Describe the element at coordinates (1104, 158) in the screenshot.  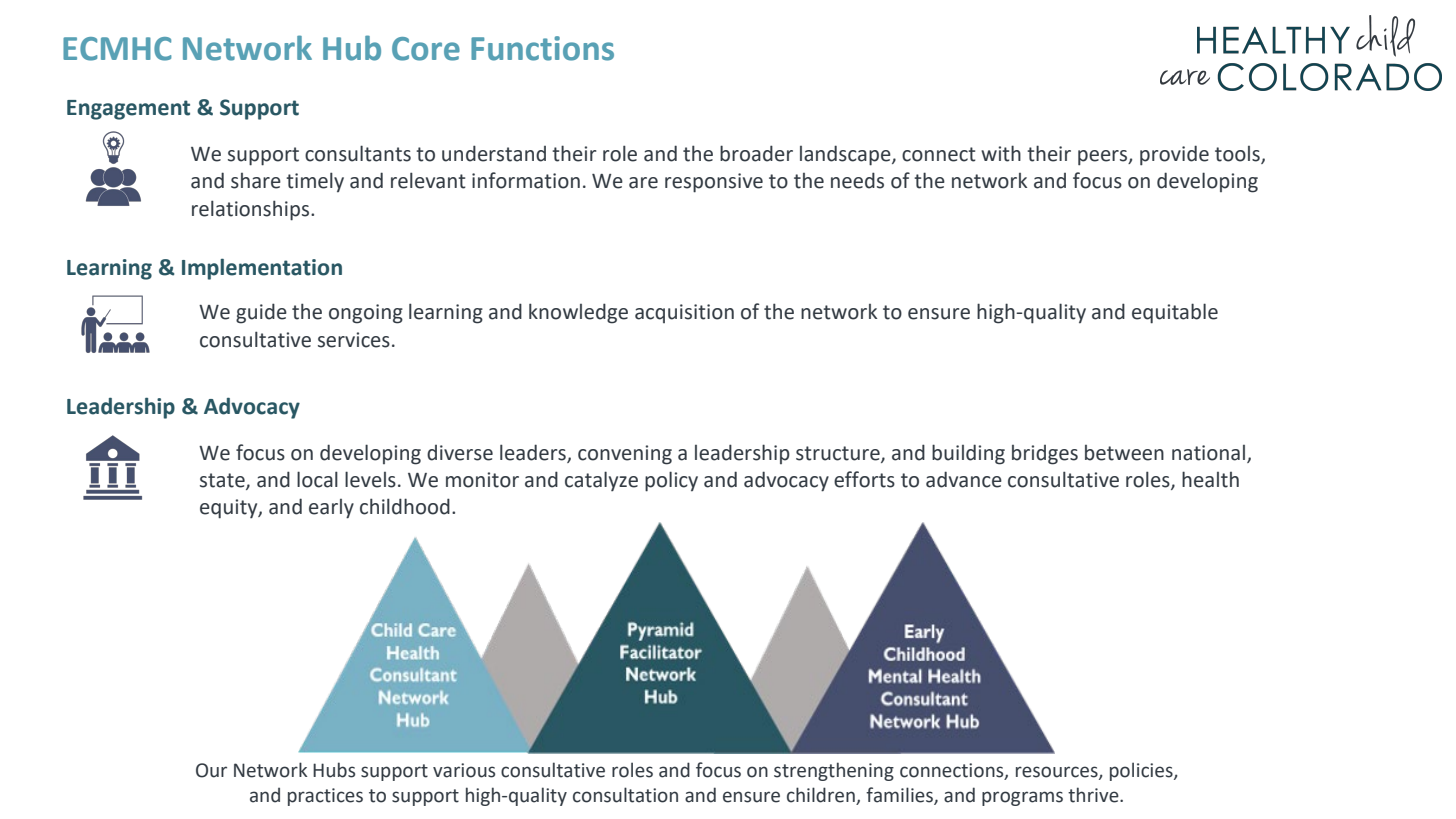
I see `peers` at that location.
